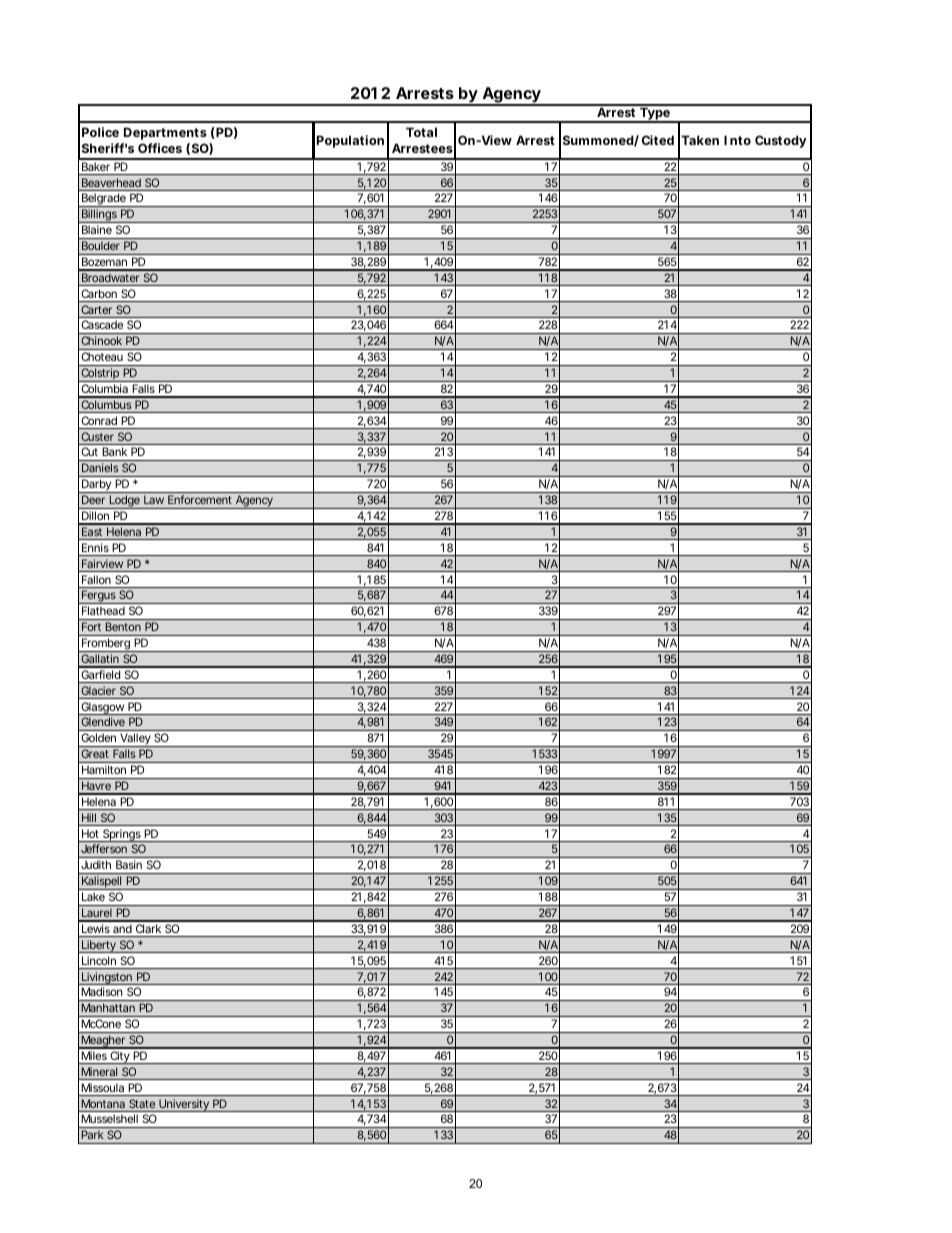 The height and width of the screenshot is (1233, 952). Describe the element at coordinates (160, 148) in the screenshot. I see `Offices` at that location.
